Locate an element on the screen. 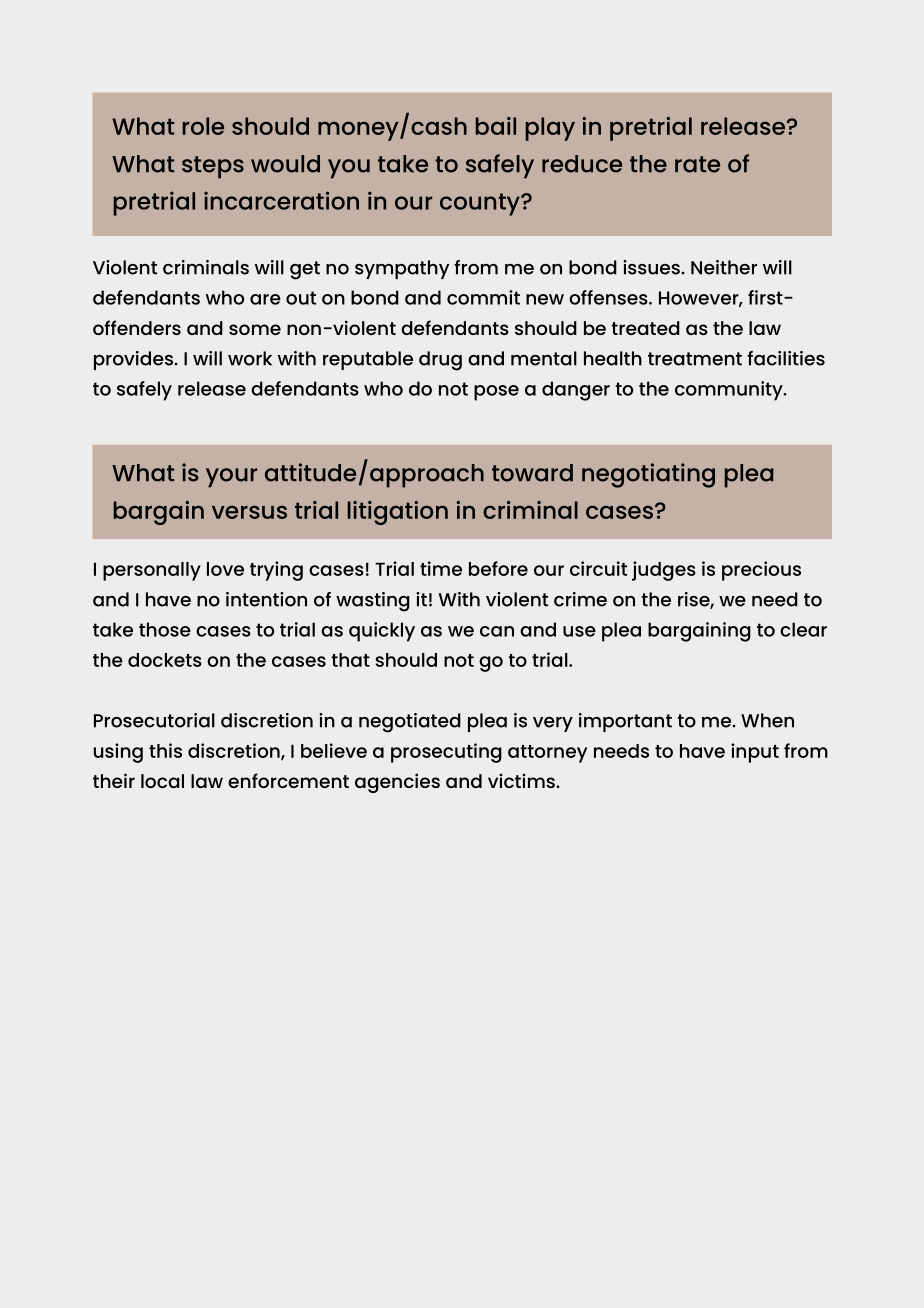 The height and width of the screenshot is (1308, 924). rate is located at coordinates (697, 164).
